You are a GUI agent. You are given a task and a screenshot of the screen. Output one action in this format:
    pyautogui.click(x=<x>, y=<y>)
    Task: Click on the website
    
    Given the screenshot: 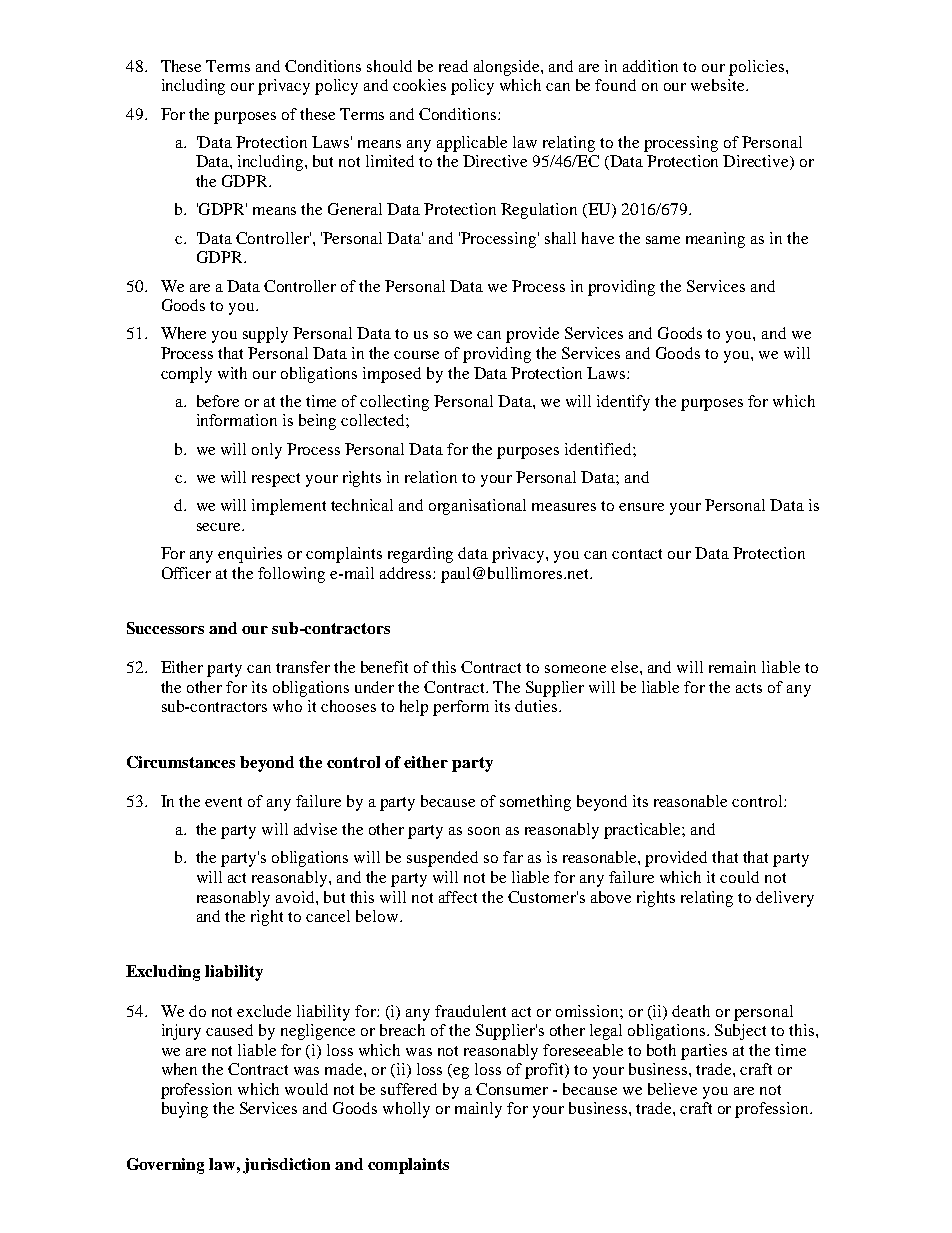 What is the action you would take?
    pyautogui.click(x=719, y=85)
